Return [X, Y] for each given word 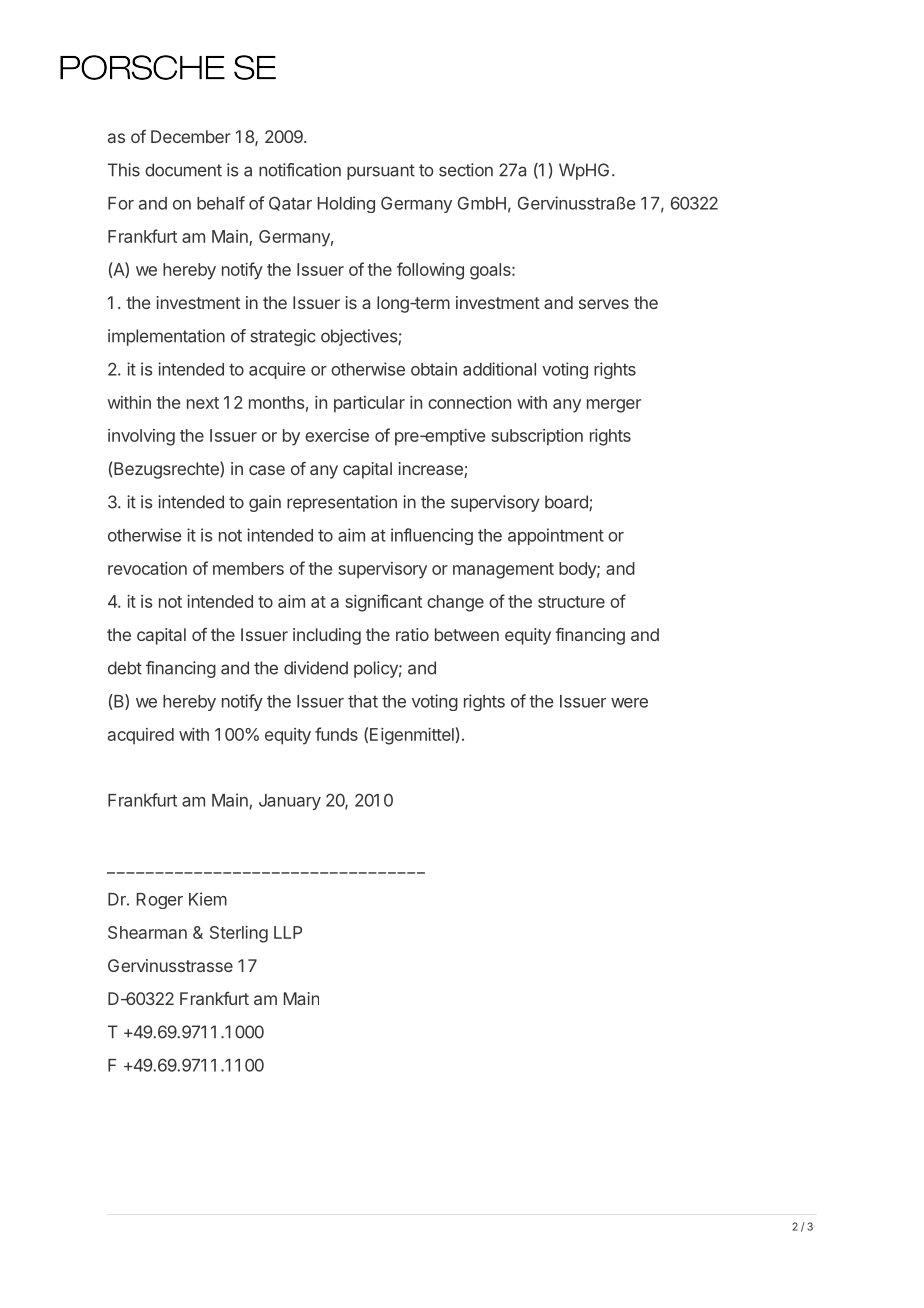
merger [614, 406]
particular [369, 404]
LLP [288, 932]
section [466, 170]
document [183, 170]
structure [571, 602]
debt [125, 668]
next [203, 403]
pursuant [381, 172]
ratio [412, 634]
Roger [160, 901]
